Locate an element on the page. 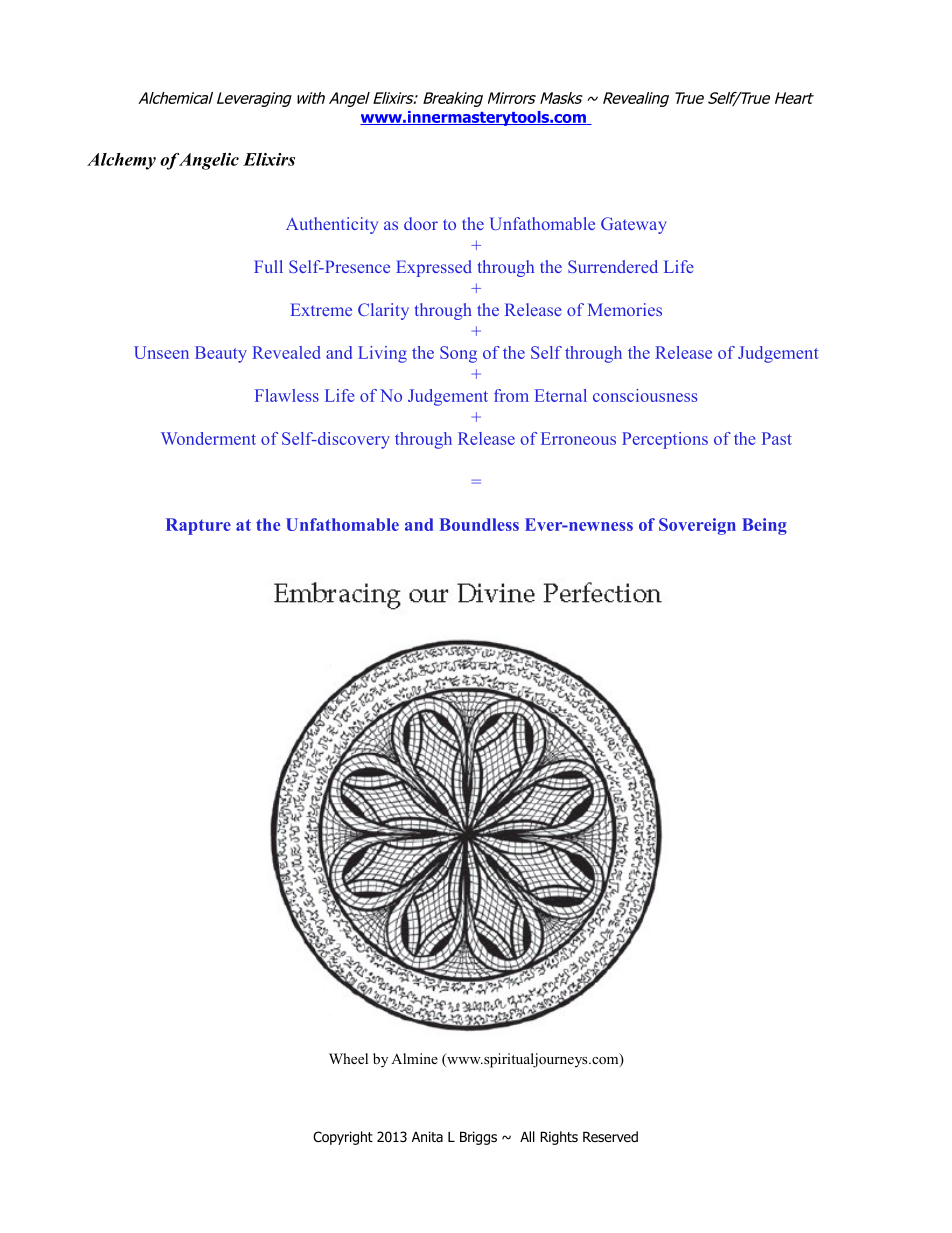 This page has width=952, height=1233. Copyright is located at coordinates (343, 1138).
